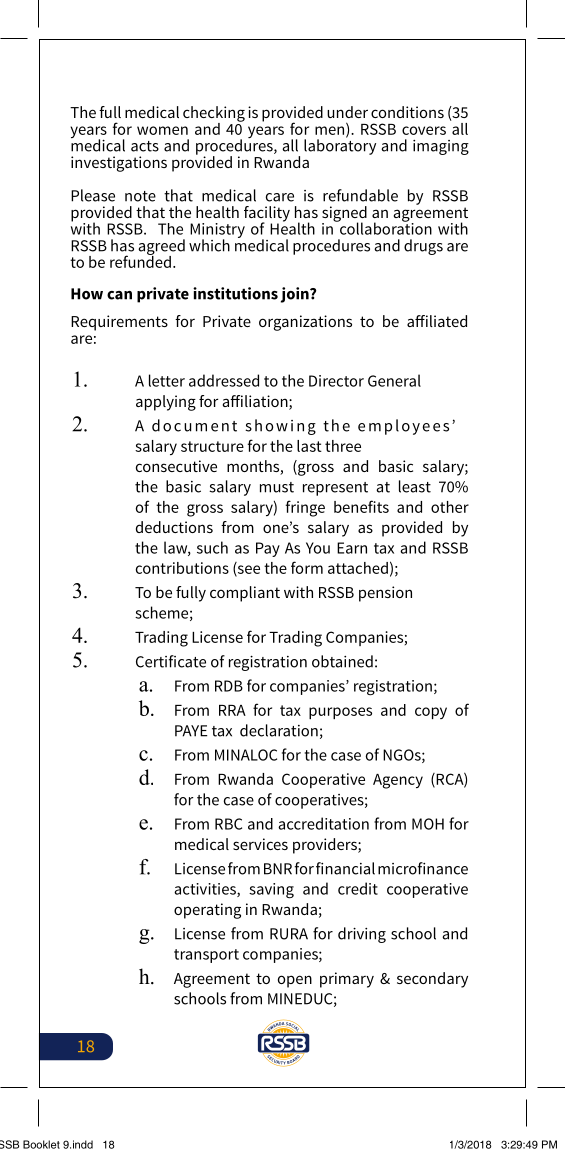 The image size is (565, 1154). I want to click on activities, so click(206, 890).
